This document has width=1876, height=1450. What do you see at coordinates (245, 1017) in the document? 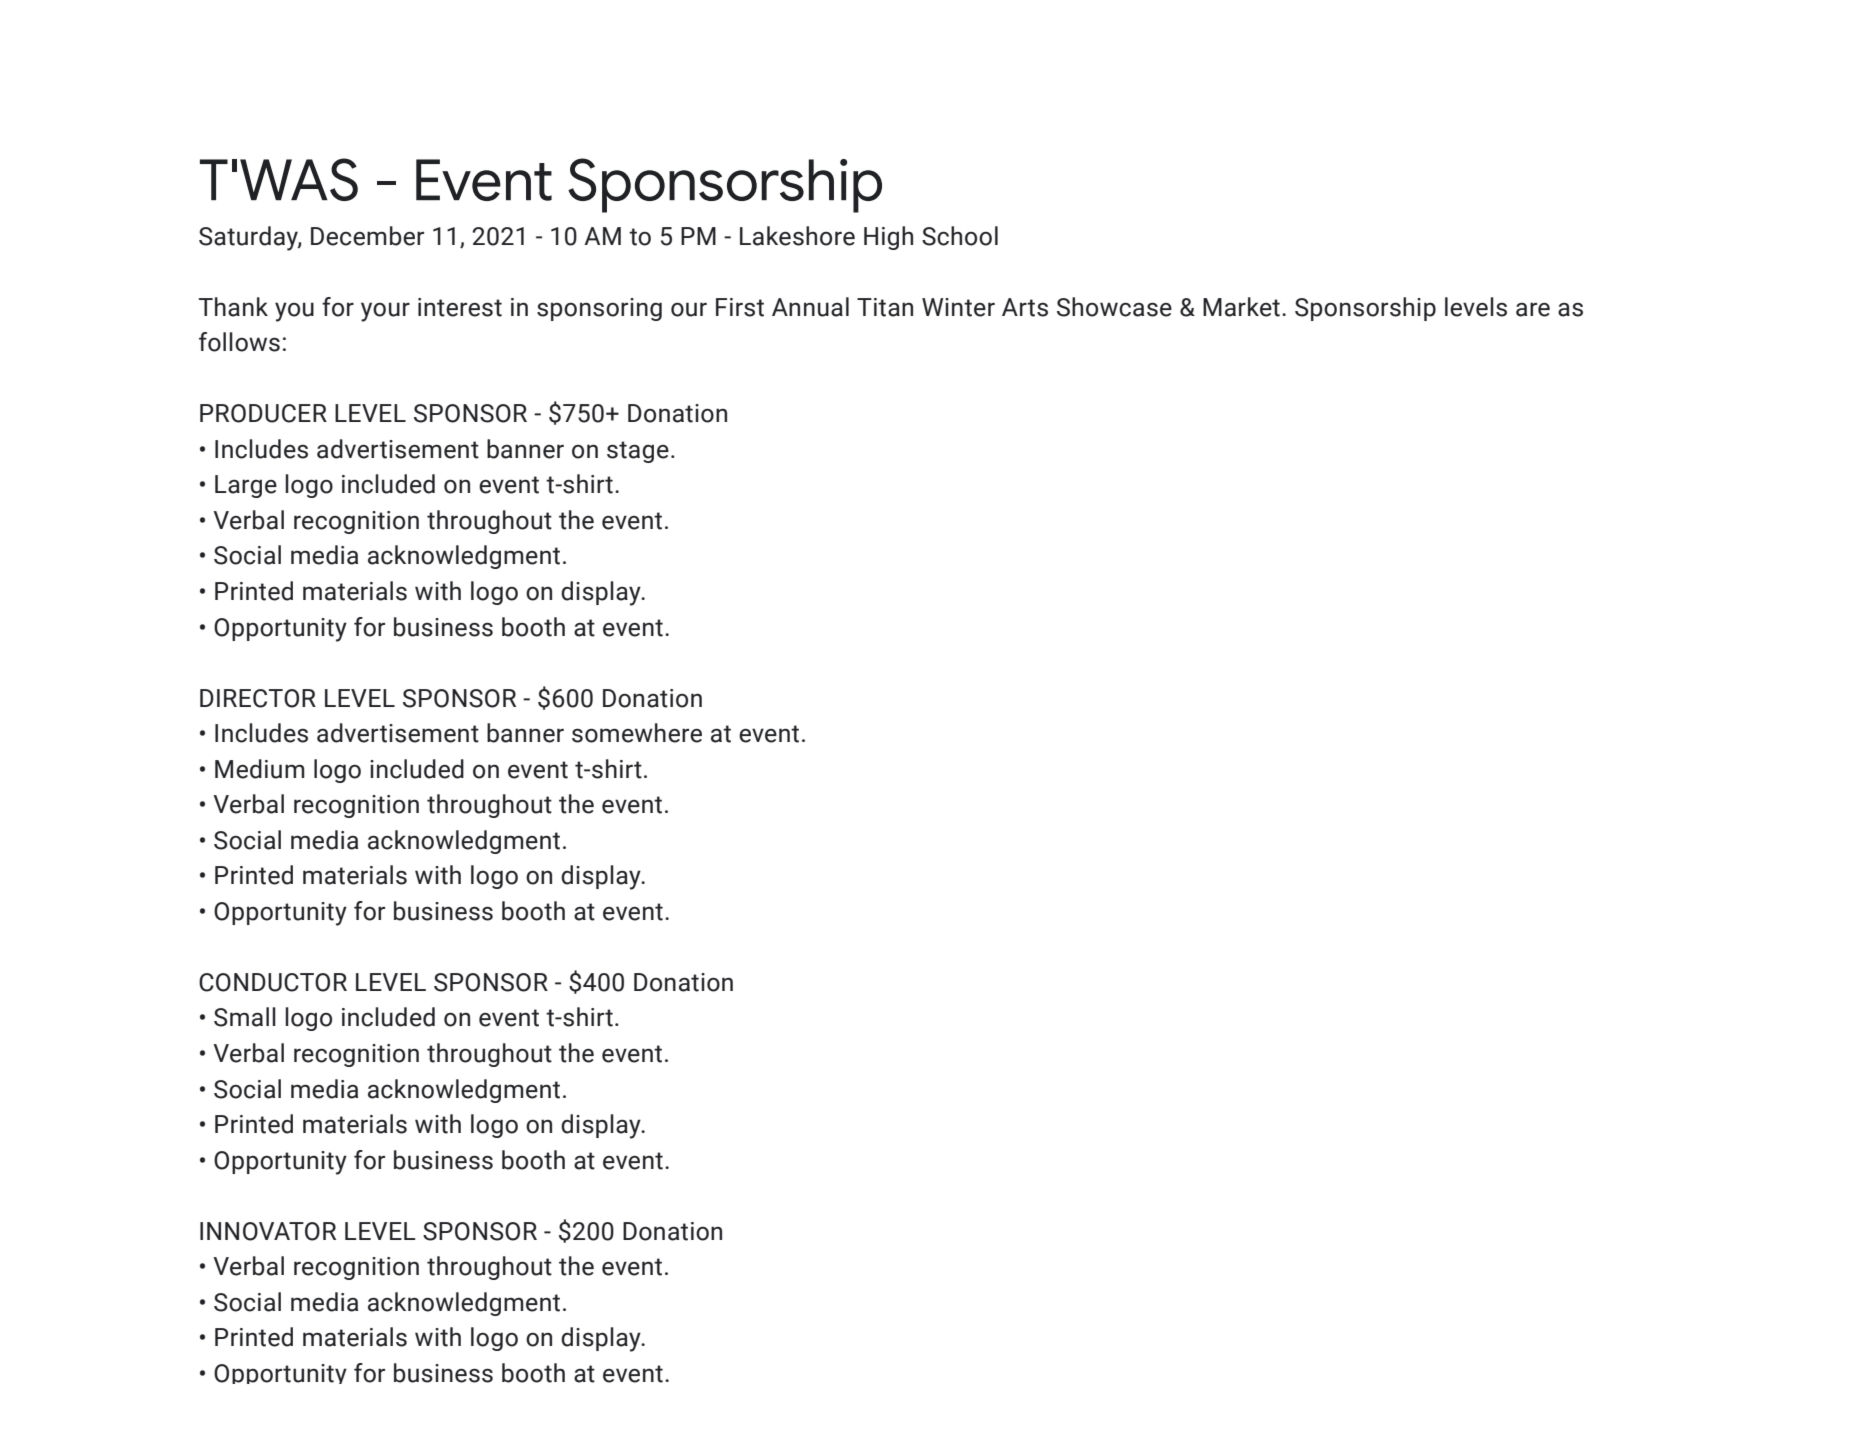
I see `Small` at bounding box center [245, 1017].
